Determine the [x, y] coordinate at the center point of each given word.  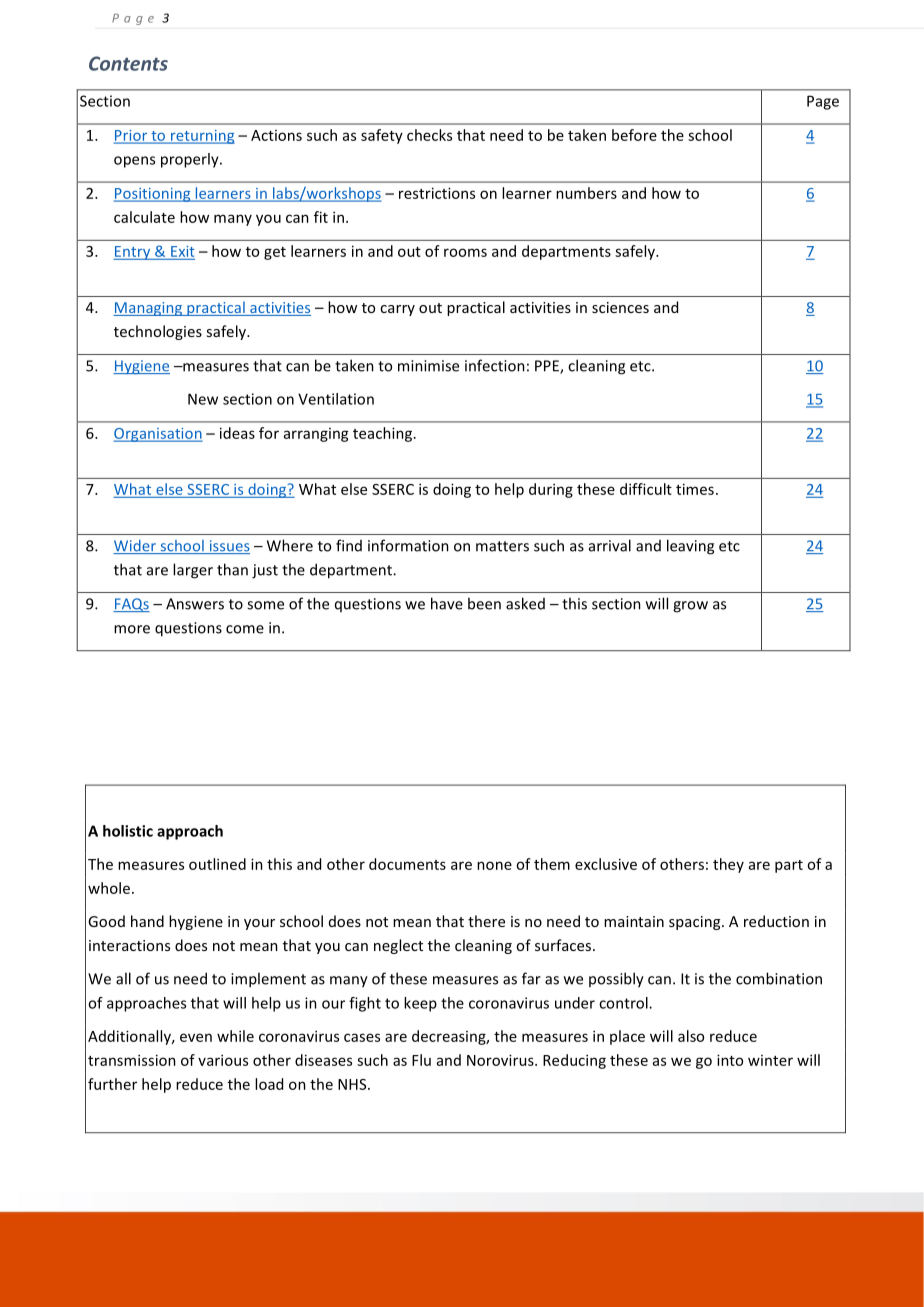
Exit [183, 251]
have [447, 603]
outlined [217, 864]
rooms [465, 252]
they [728, 865]
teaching [382, 434]
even [196, 1037]
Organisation [158, 435]
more [132, 629]
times [695, 489]
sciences [620, 307]
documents [407, 864]
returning [202, 137]
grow [690, 607]
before [634, 135]
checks [429, 135]
